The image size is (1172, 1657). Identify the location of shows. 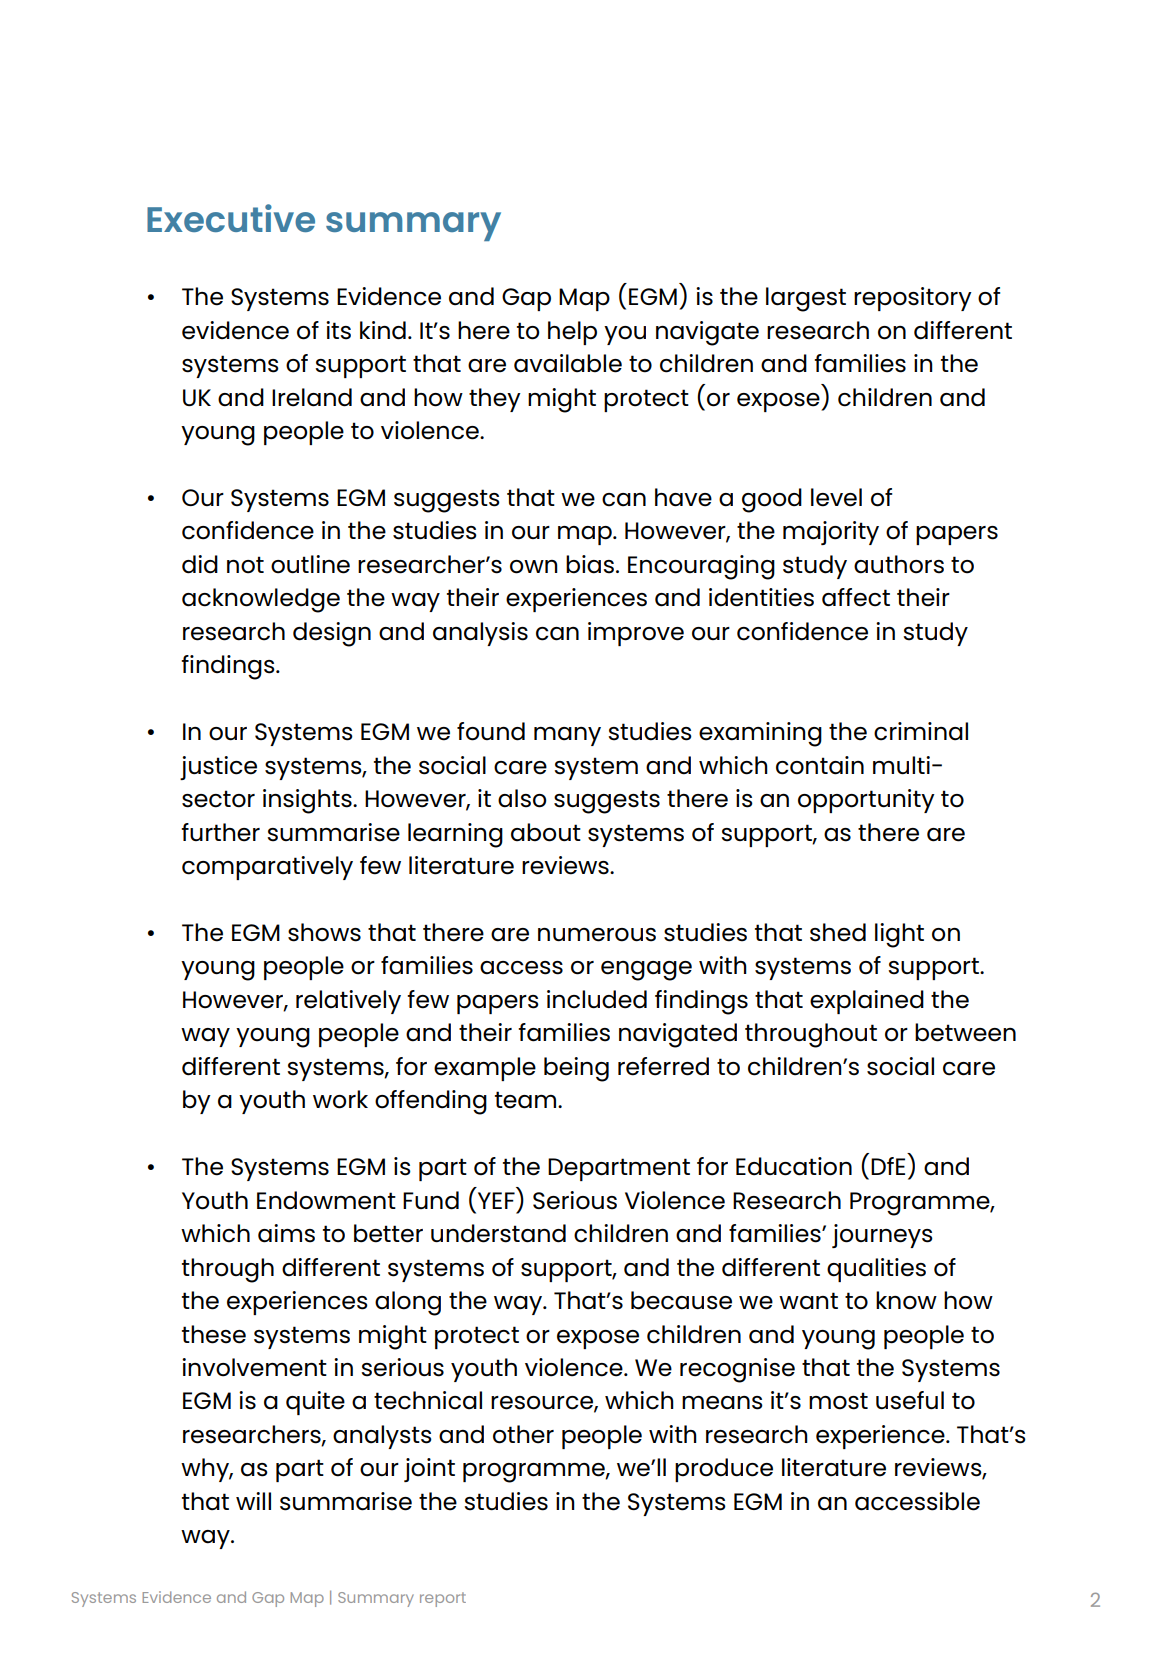
(324, 932).
